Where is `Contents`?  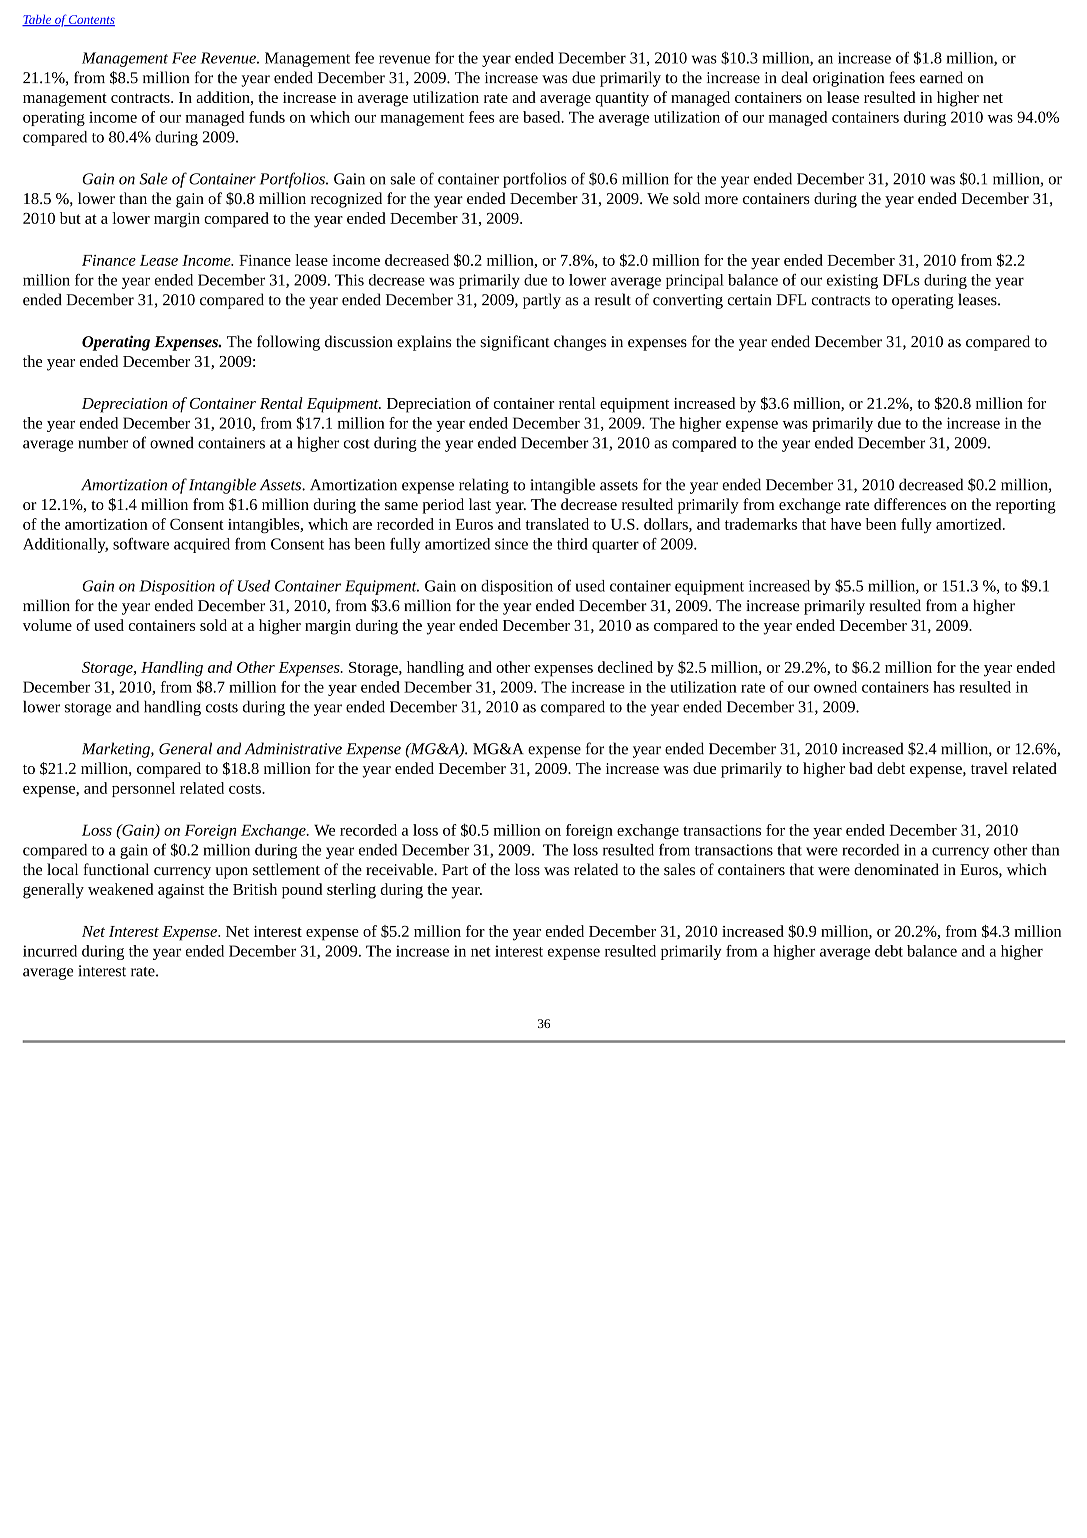 Contents is located at coordinates (91, 20).
